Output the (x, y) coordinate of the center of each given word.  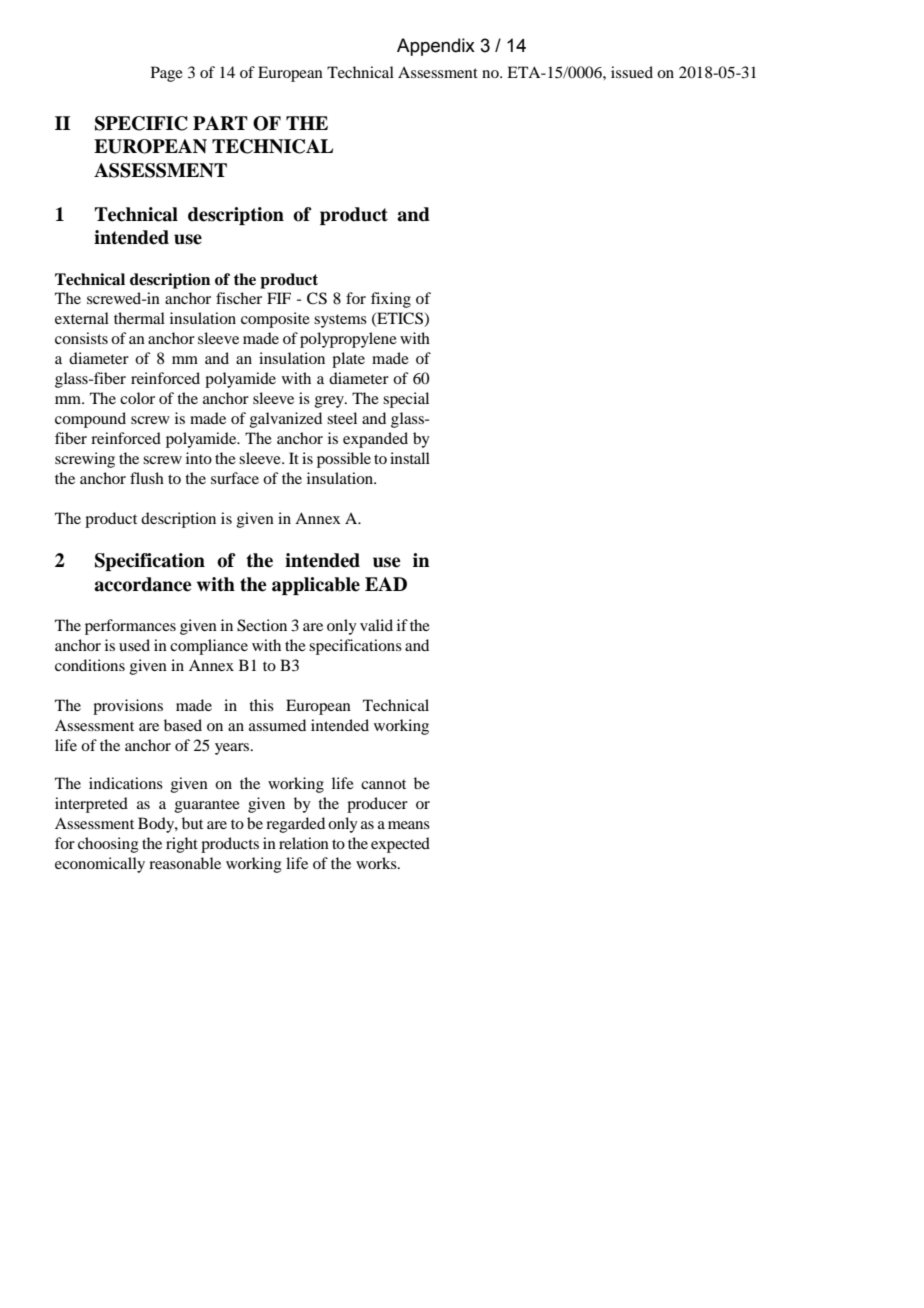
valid (376, 625)
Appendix (436, 47)
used (134, 645)
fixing (391, 300)
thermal (139, 318)
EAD (386, 584)
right (182, 845)
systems (340, 321)
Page (167, 74)
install (410, 458)
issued (632, 72)
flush (147, 478)
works (377, 863)
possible (344, 460)
